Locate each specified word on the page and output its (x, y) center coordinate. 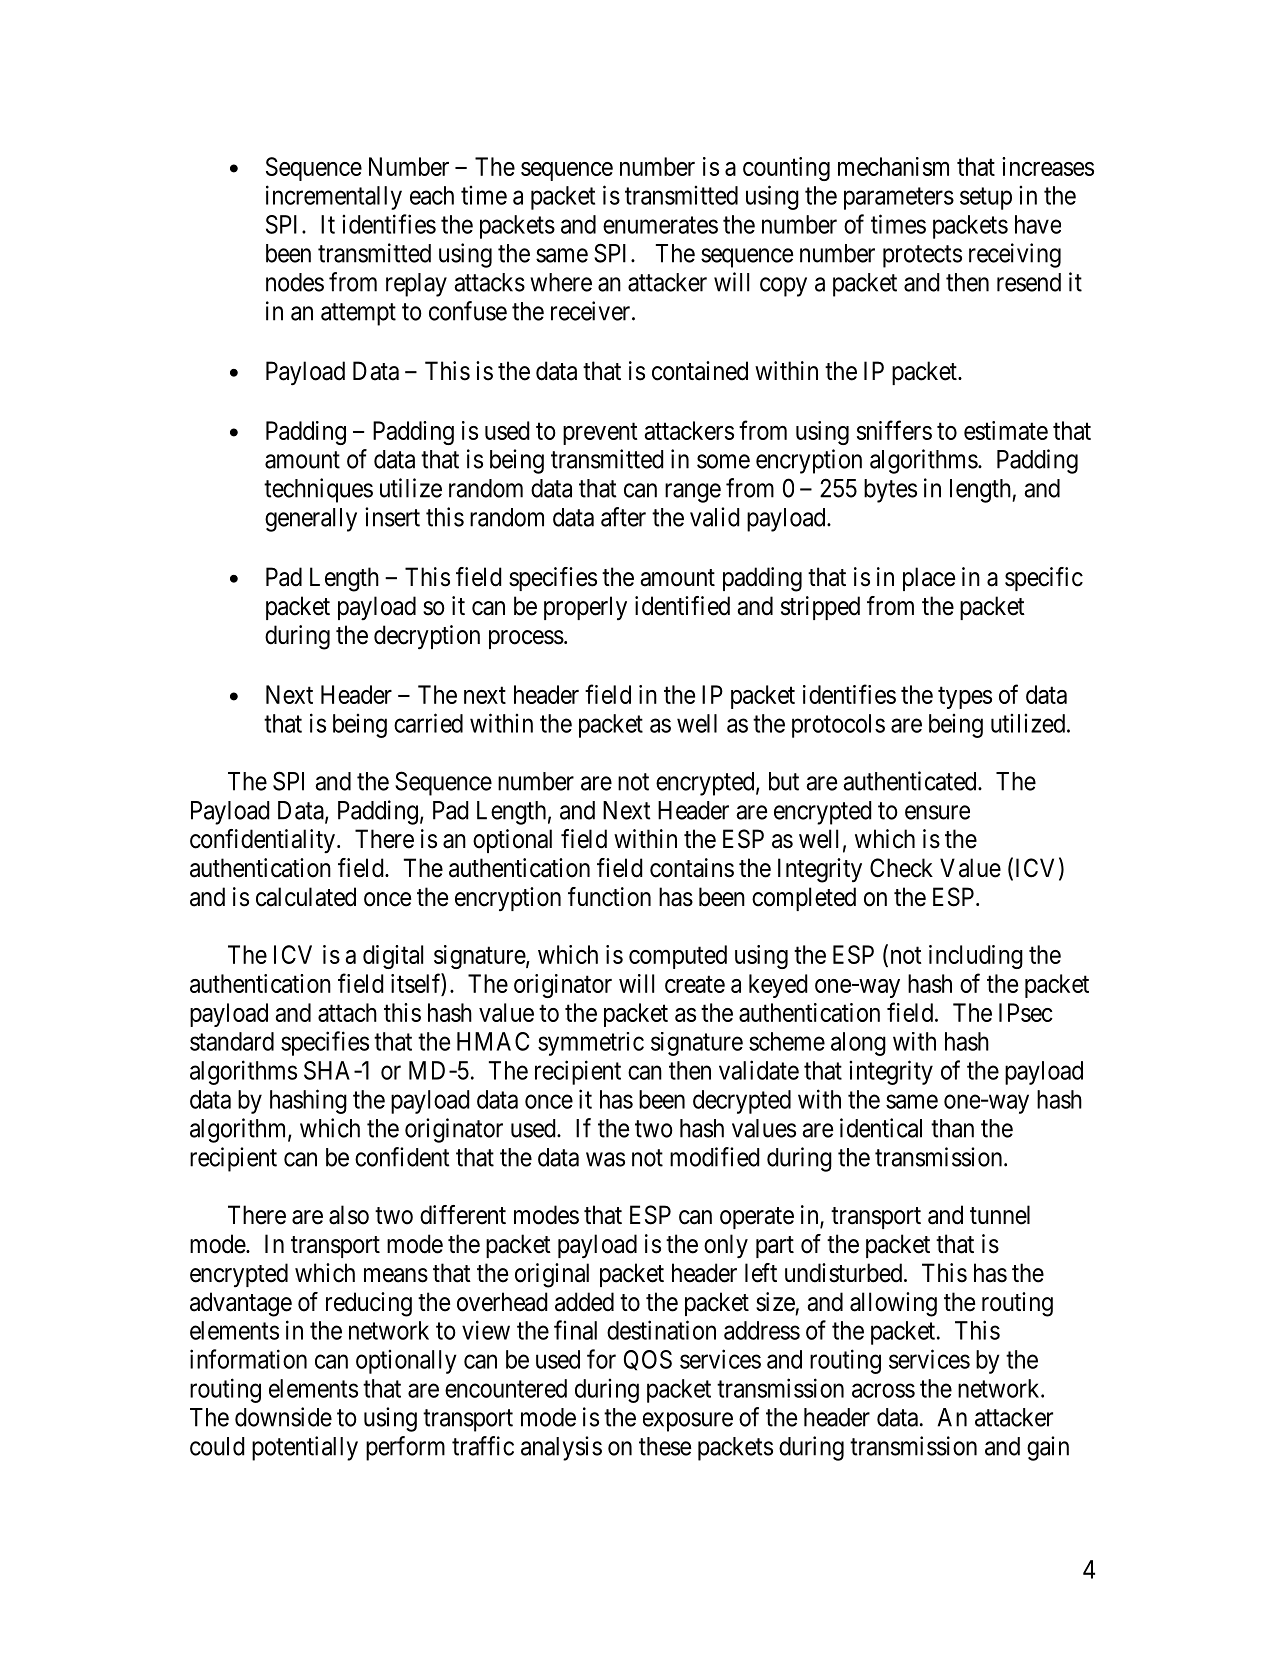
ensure (937, 812)
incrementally (334, 197)
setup (986, 198)
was (605, 1159)
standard (232, 1041)
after (623, 517)
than (952, 1128)
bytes (890, 491)
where (561, 282)
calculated (306, 897)
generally (311, 520)
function (609, 897)
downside (283, 1417)
